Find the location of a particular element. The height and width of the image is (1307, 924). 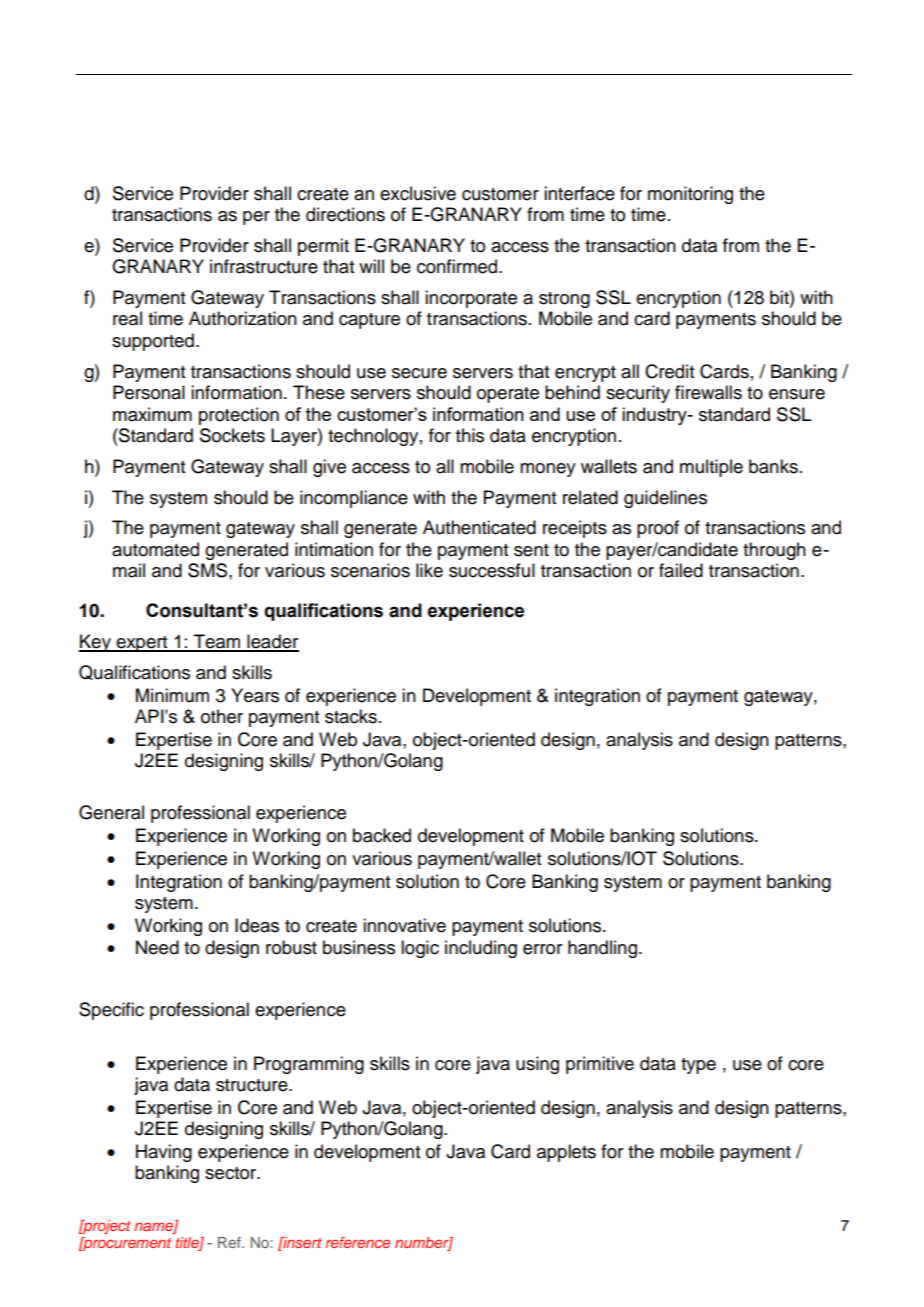

like is located at coordinates (429, 570).
